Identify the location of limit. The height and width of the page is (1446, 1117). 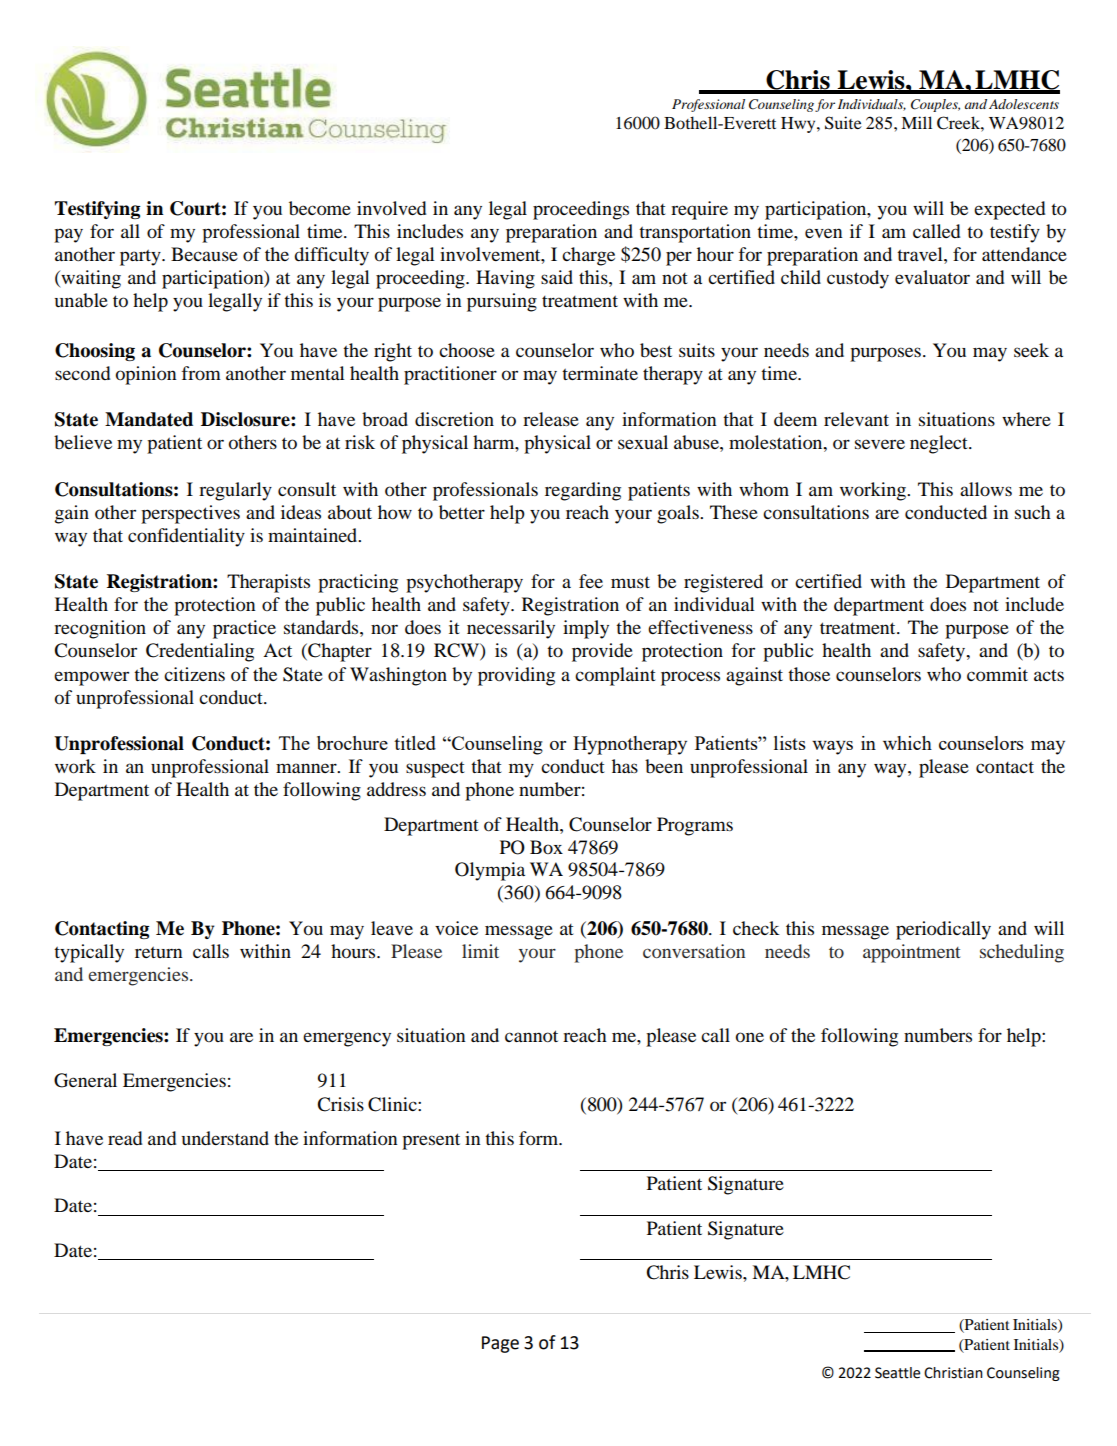
(480, 951).
